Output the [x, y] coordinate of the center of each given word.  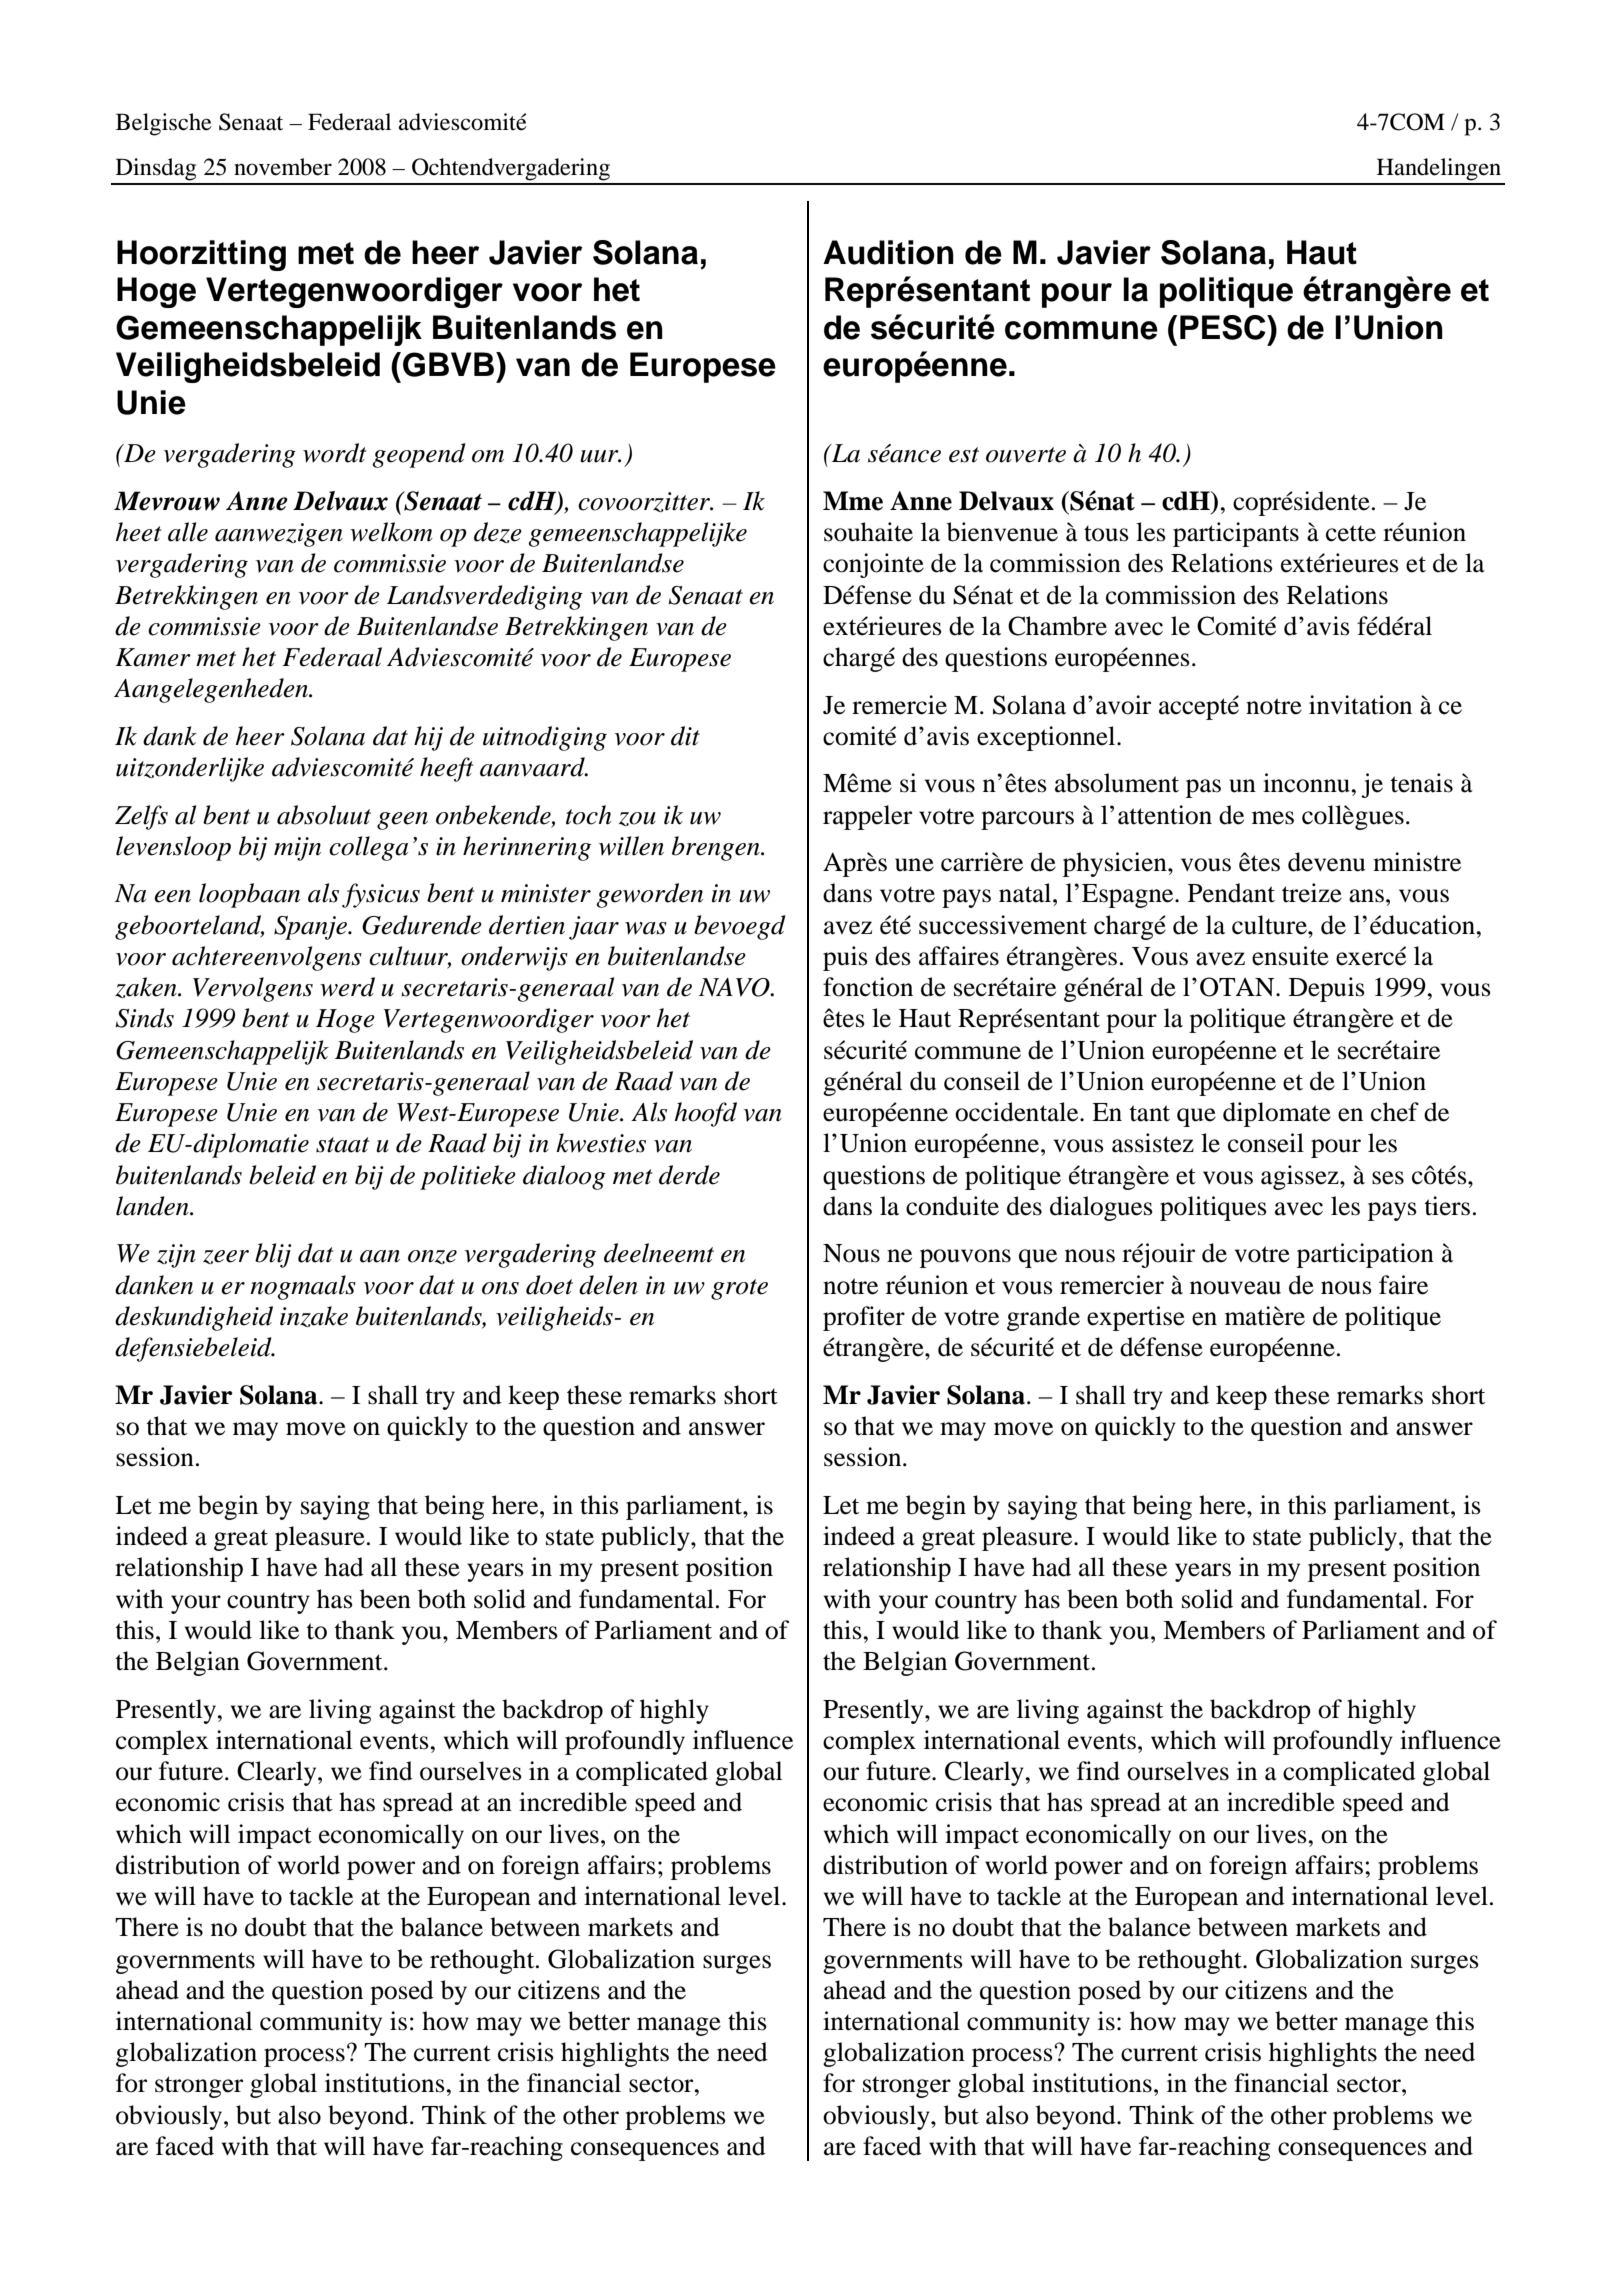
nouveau [1235, 1288]
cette [1351, 533]
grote [739, 1289]
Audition [888, 252]
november [283, 167]
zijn [176, 1256]
